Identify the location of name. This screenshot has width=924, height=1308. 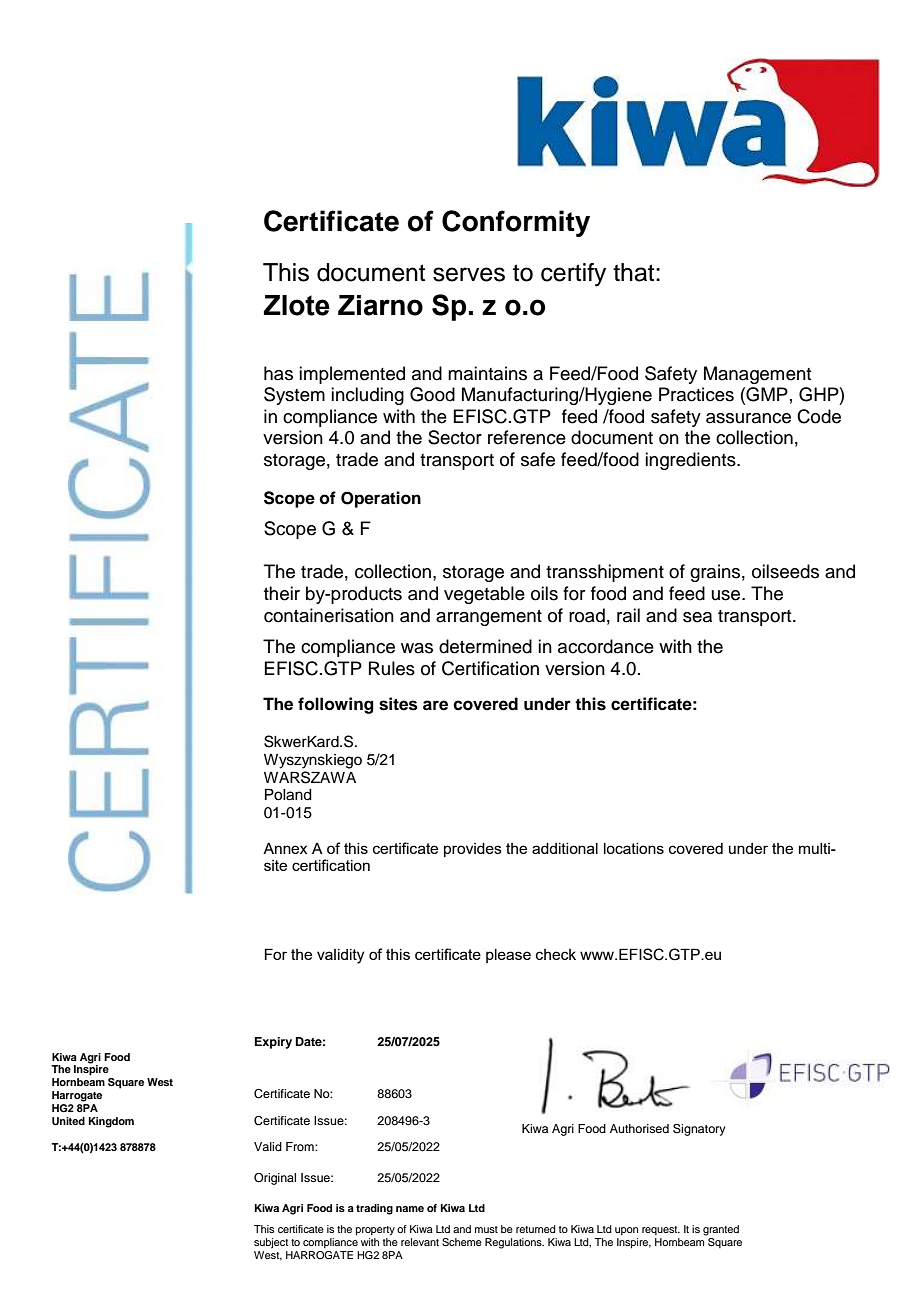
(410, 1209).
